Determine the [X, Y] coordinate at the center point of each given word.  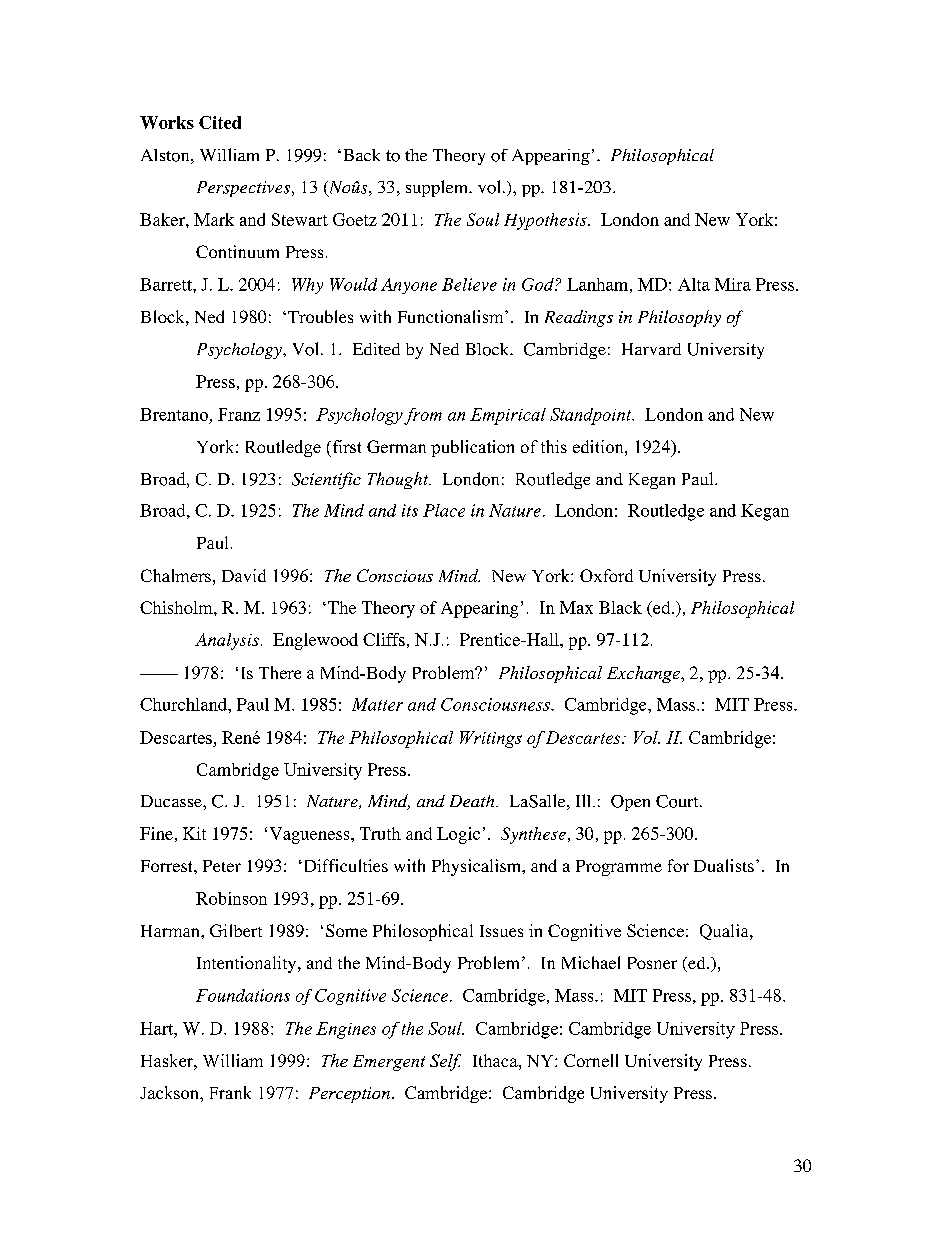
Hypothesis [546, 221]
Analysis [227, 641]
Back [362, 155]
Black [620, 607]
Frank [230, 1092]
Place [444, 510]
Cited [220, 122]
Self [445, 1062]
